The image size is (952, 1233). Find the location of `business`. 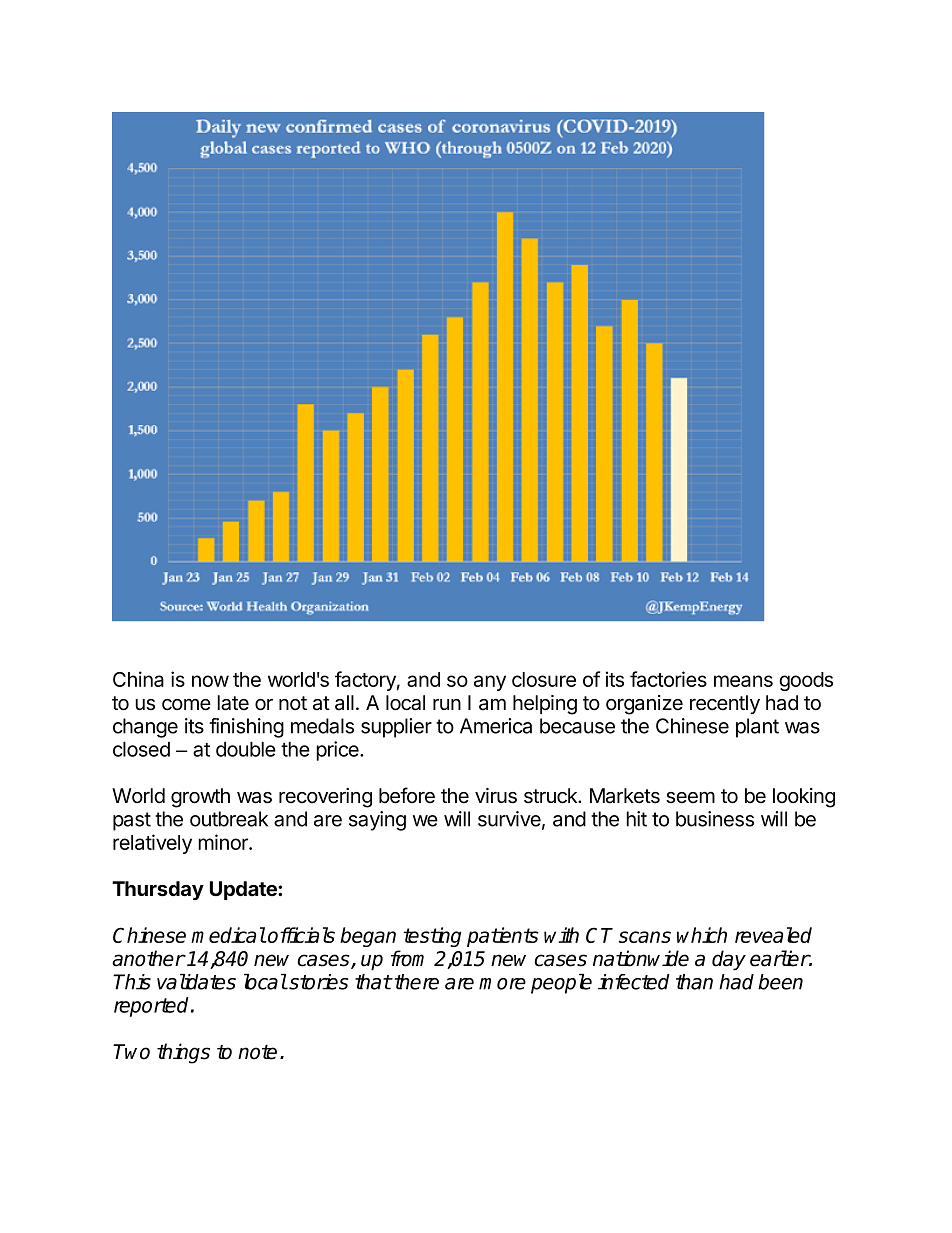

business is located at coordinates (715, 819).
